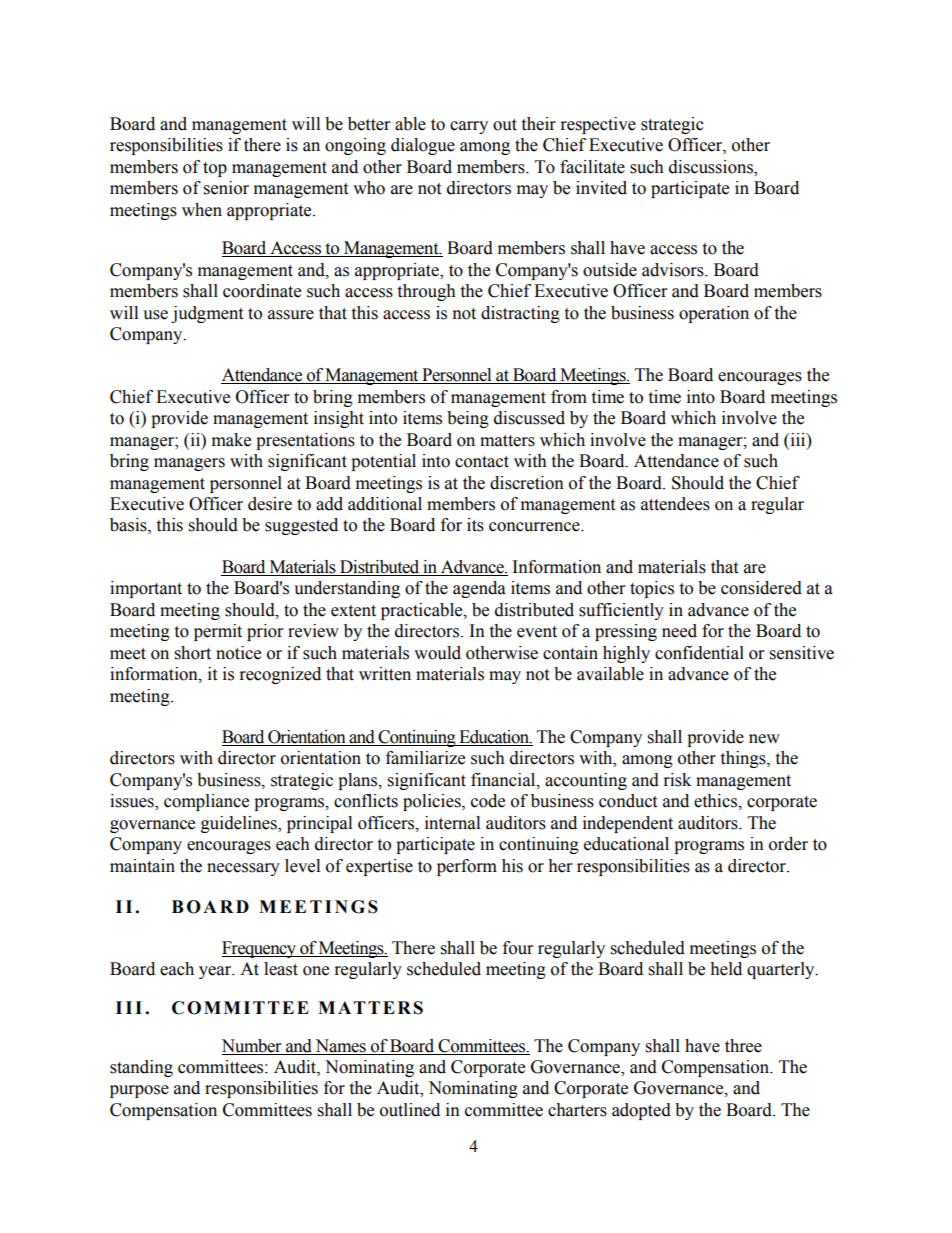 The image size is (952, 1233). I want to click on judgment, so click(207, 314).
